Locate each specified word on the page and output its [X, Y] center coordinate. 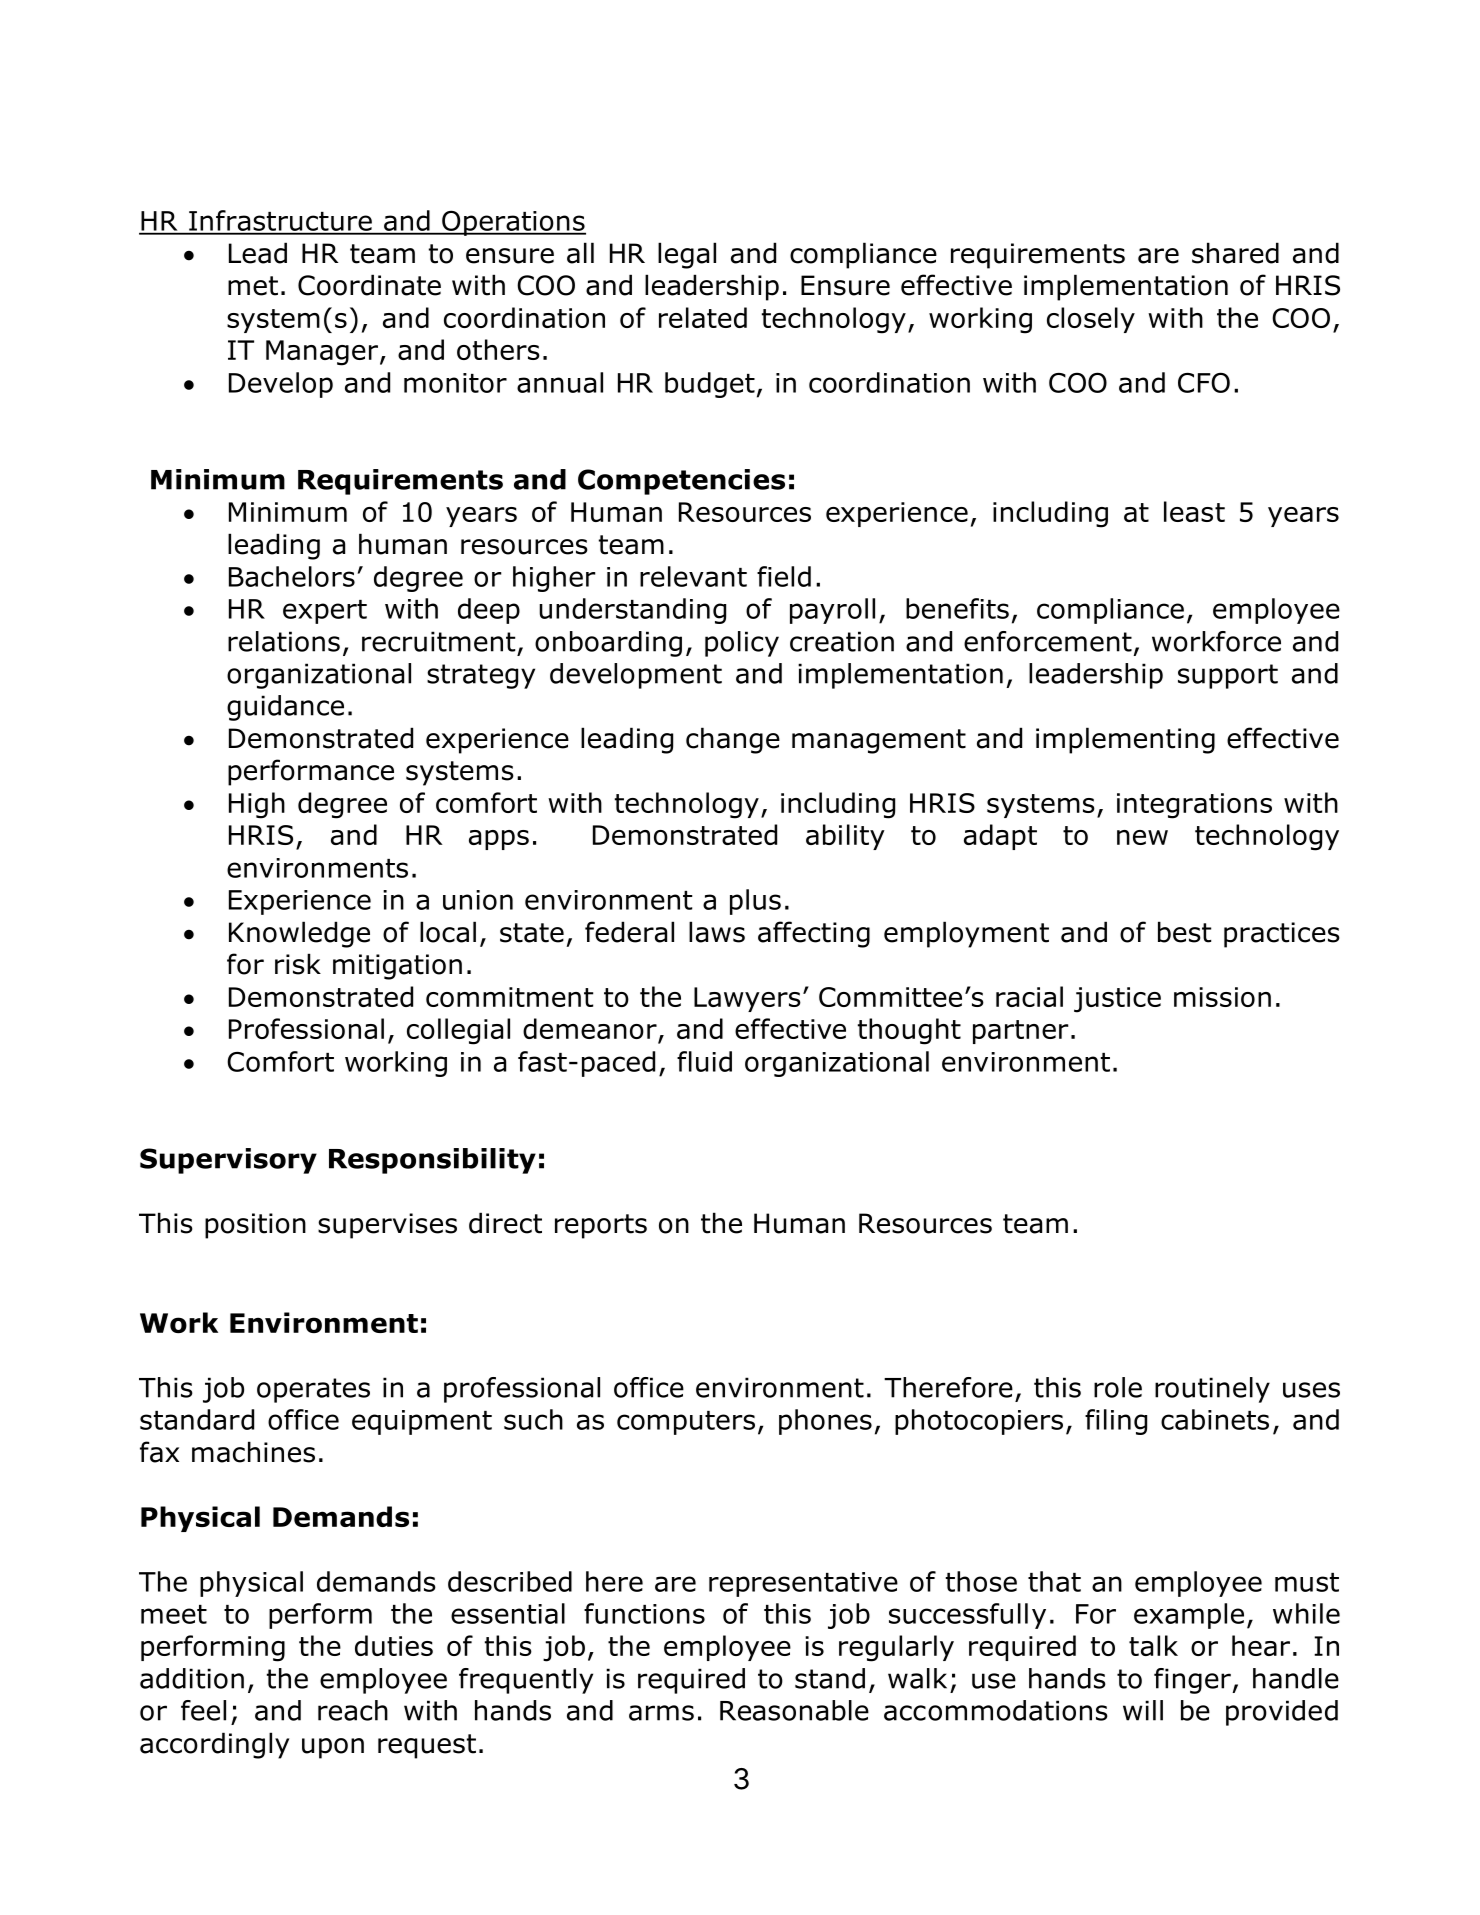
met [253, 286]
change [733, 740]
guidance [285, 708]
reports [601, 1226]
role [1118, 1387]
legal [687, 255]
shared [1235, 253]
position [255, 1226]
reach [353, 1710]
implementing [1125, 740]
